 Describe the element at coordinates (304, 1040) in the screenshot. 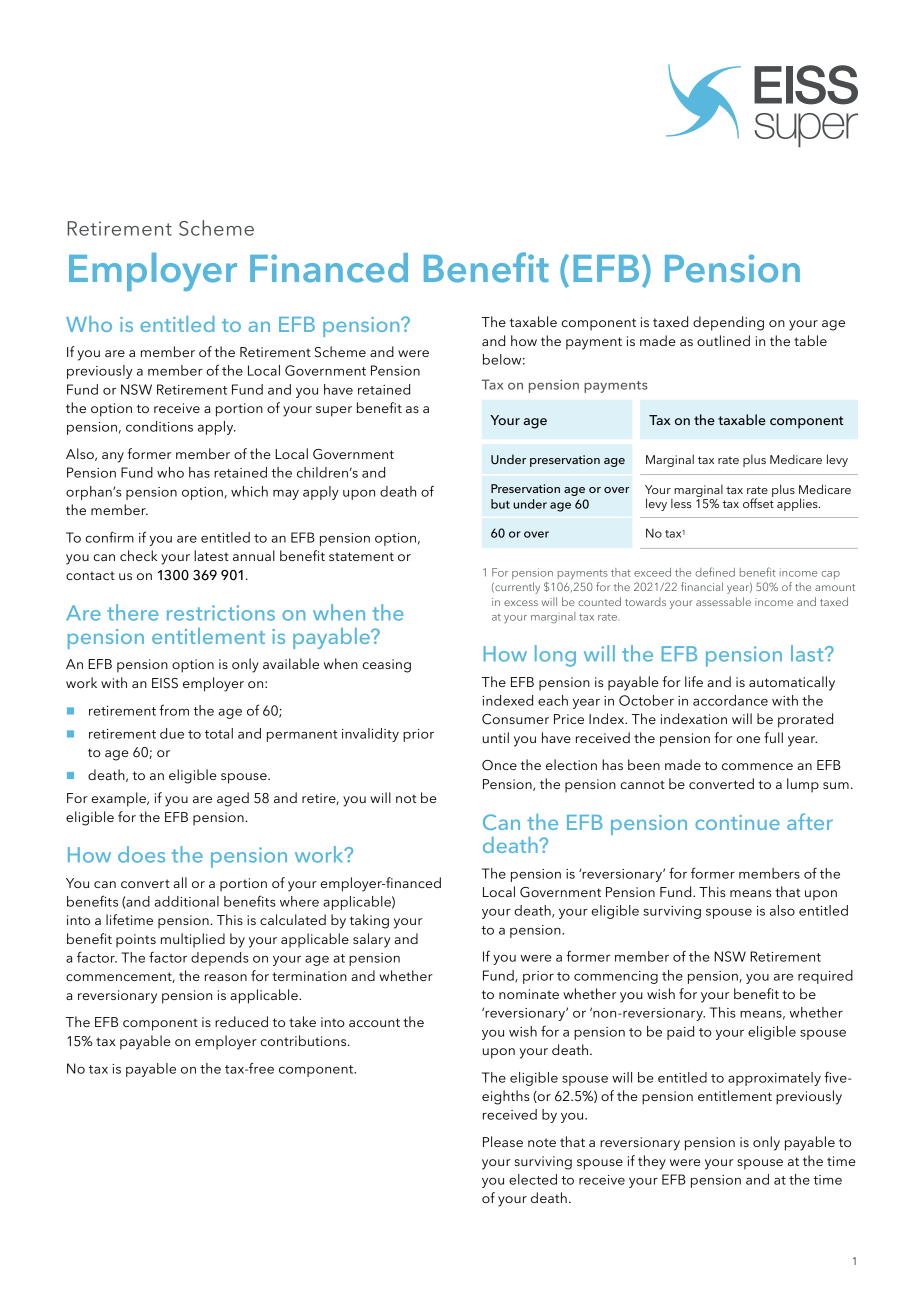

I see `contributions` at that location.
